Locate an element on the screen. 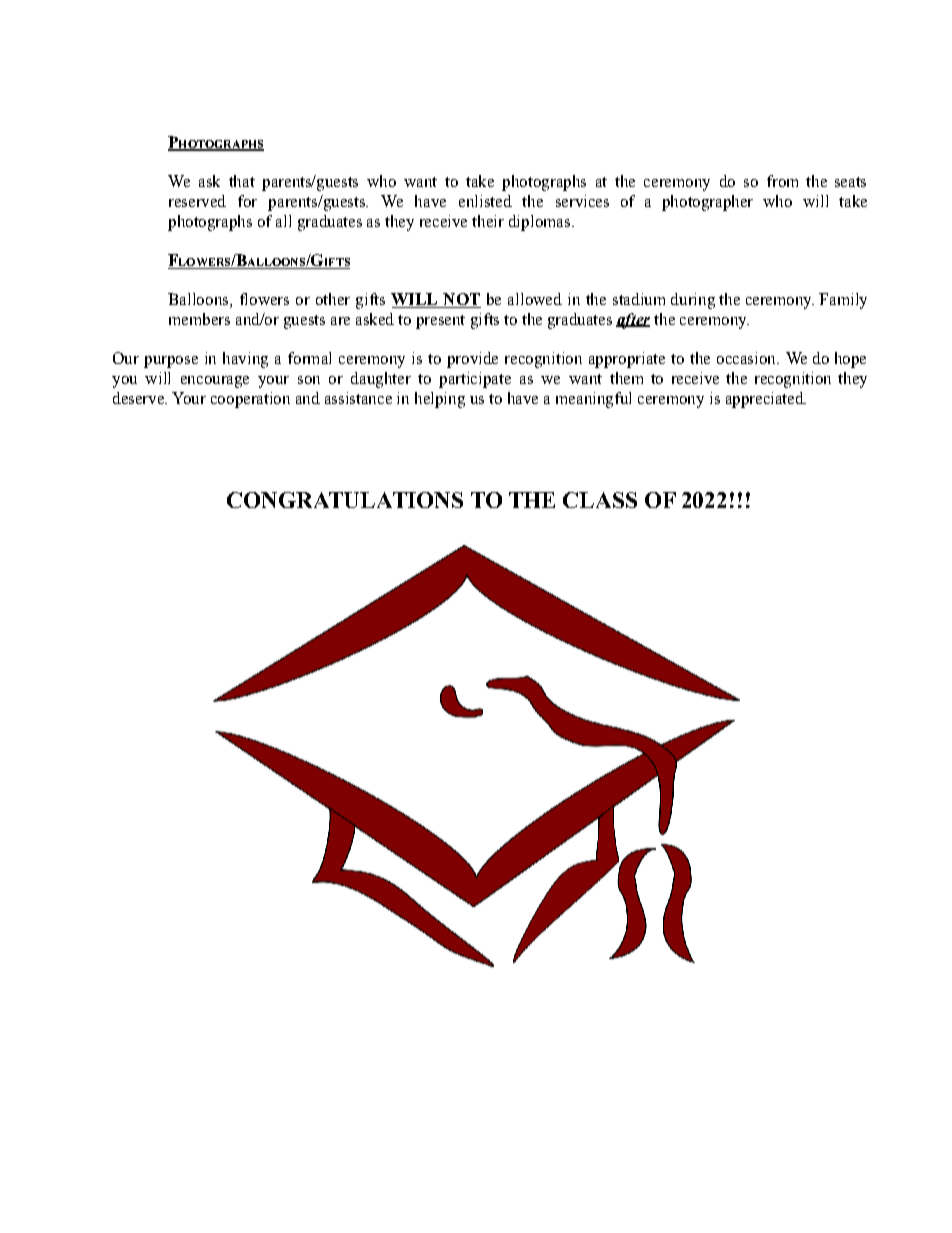  CONGRATULATIONS is located at coordinates (345, 500).
